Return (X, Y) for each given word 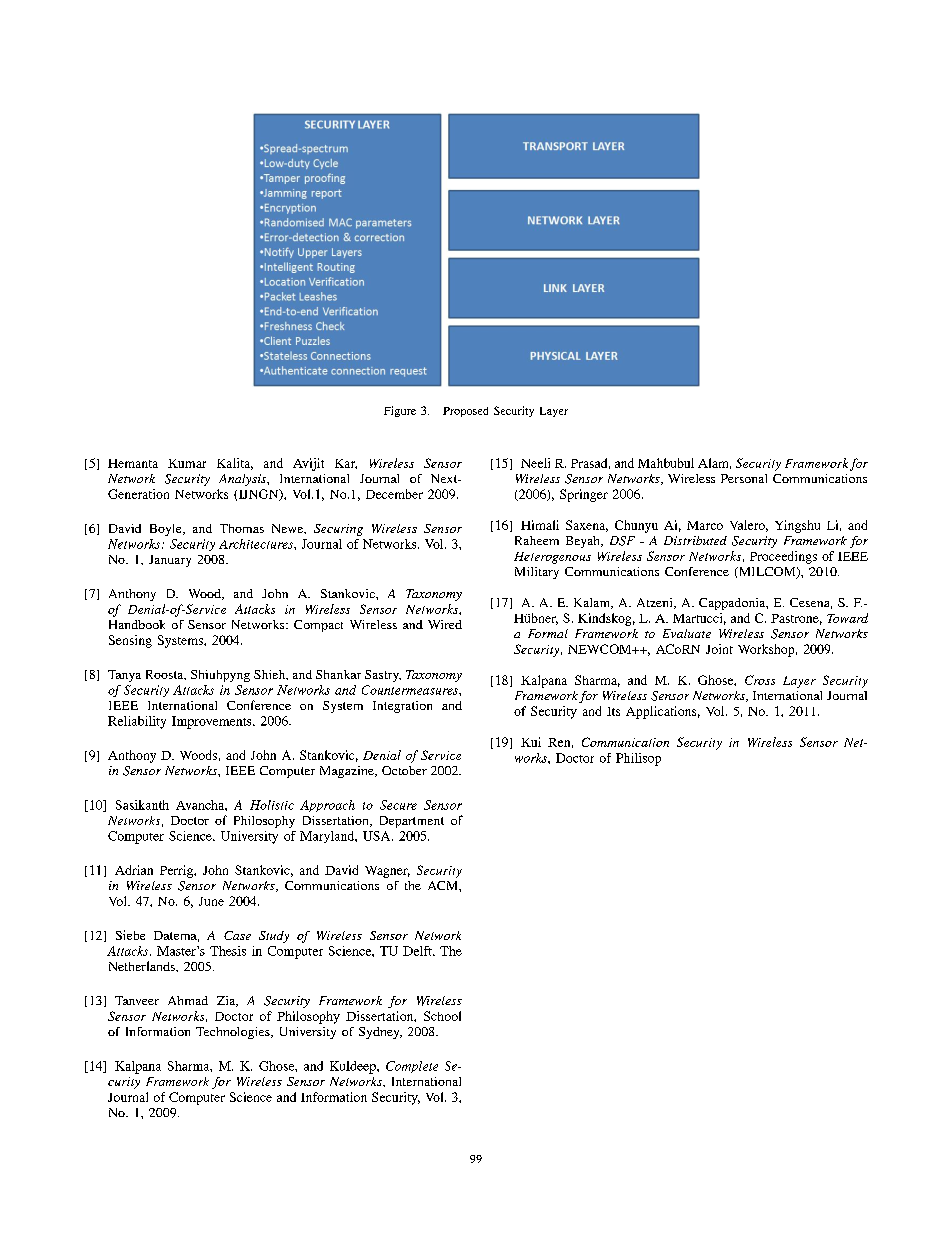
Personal (744, 478)
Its (613, 711)
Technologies (234, 1033)
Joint (719, 649)
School (442, 1016)
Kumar (187, 463)
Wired (445, 624)
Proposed (465, 412)
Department (412, 822)
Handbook (137, 624)
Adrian (134, 870)
